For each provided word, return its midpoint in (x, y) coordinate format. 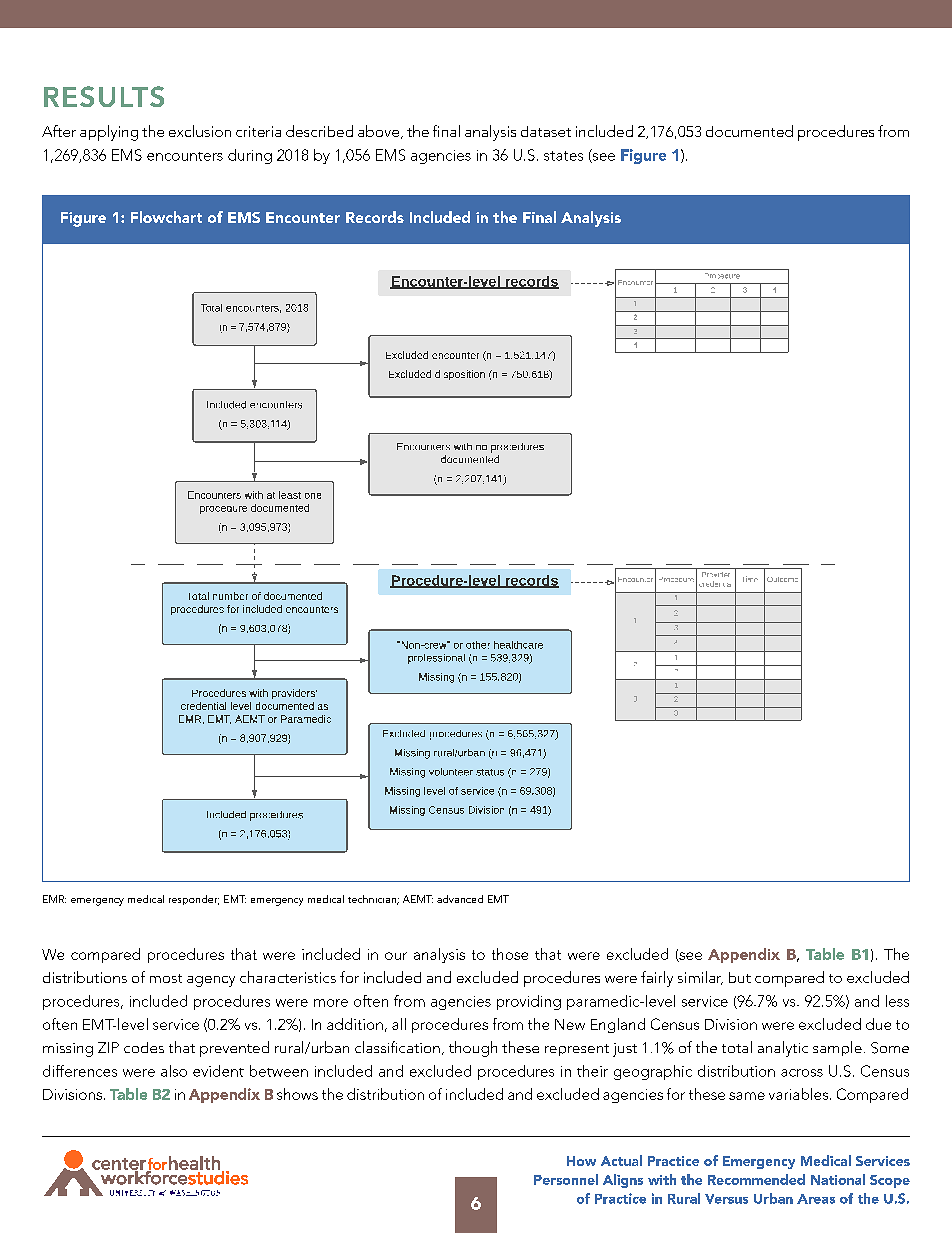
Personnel (566, 1179)
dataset (546, 131)
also (174, 1071)
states (563, 156)
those (510, 954)
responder (194, 900)
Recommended (756, 1179)
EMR (54, 899)
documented (749, 131)
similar (700, 978)
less (897, 1001)
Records (375, 217)
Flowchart (166, 217)
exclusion (200, 131)
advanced (460, 899)
